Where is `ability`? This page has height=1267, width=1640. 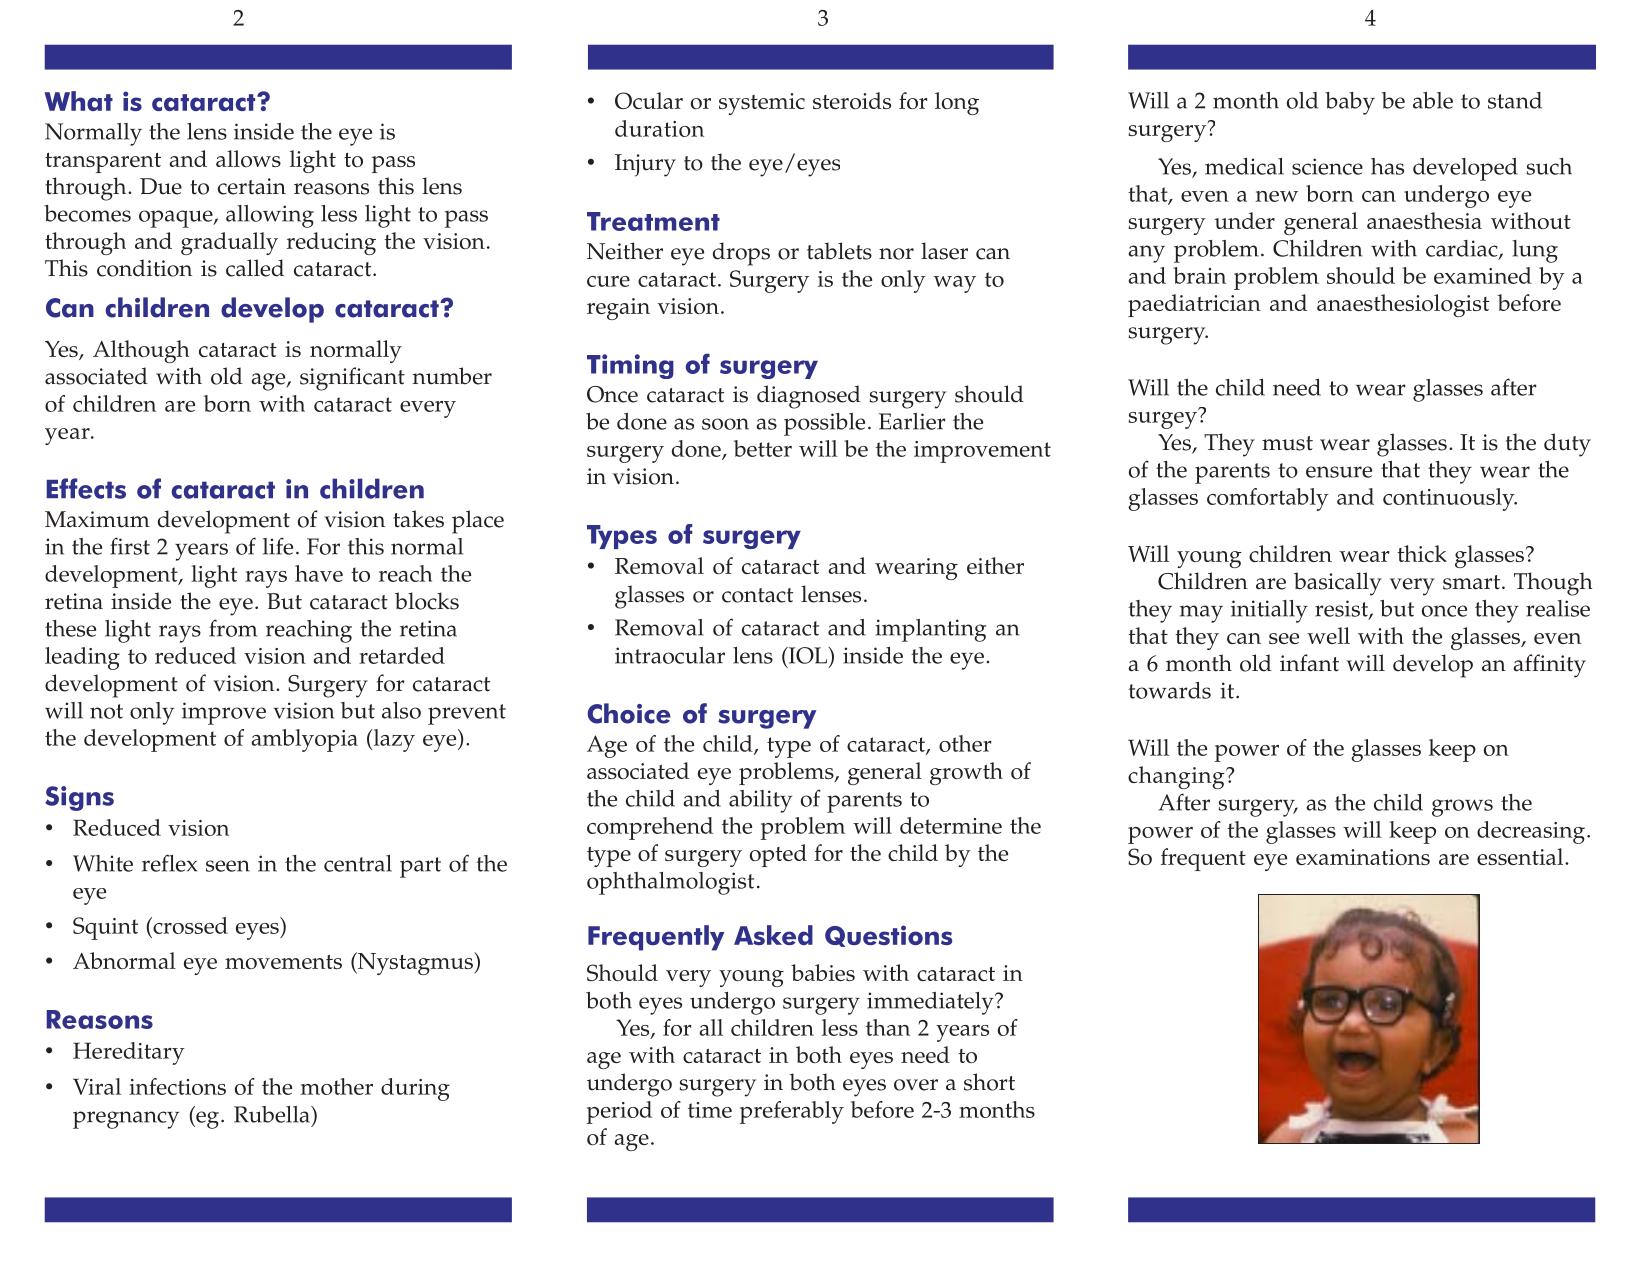
ability is located at coordinates (760, 801).
